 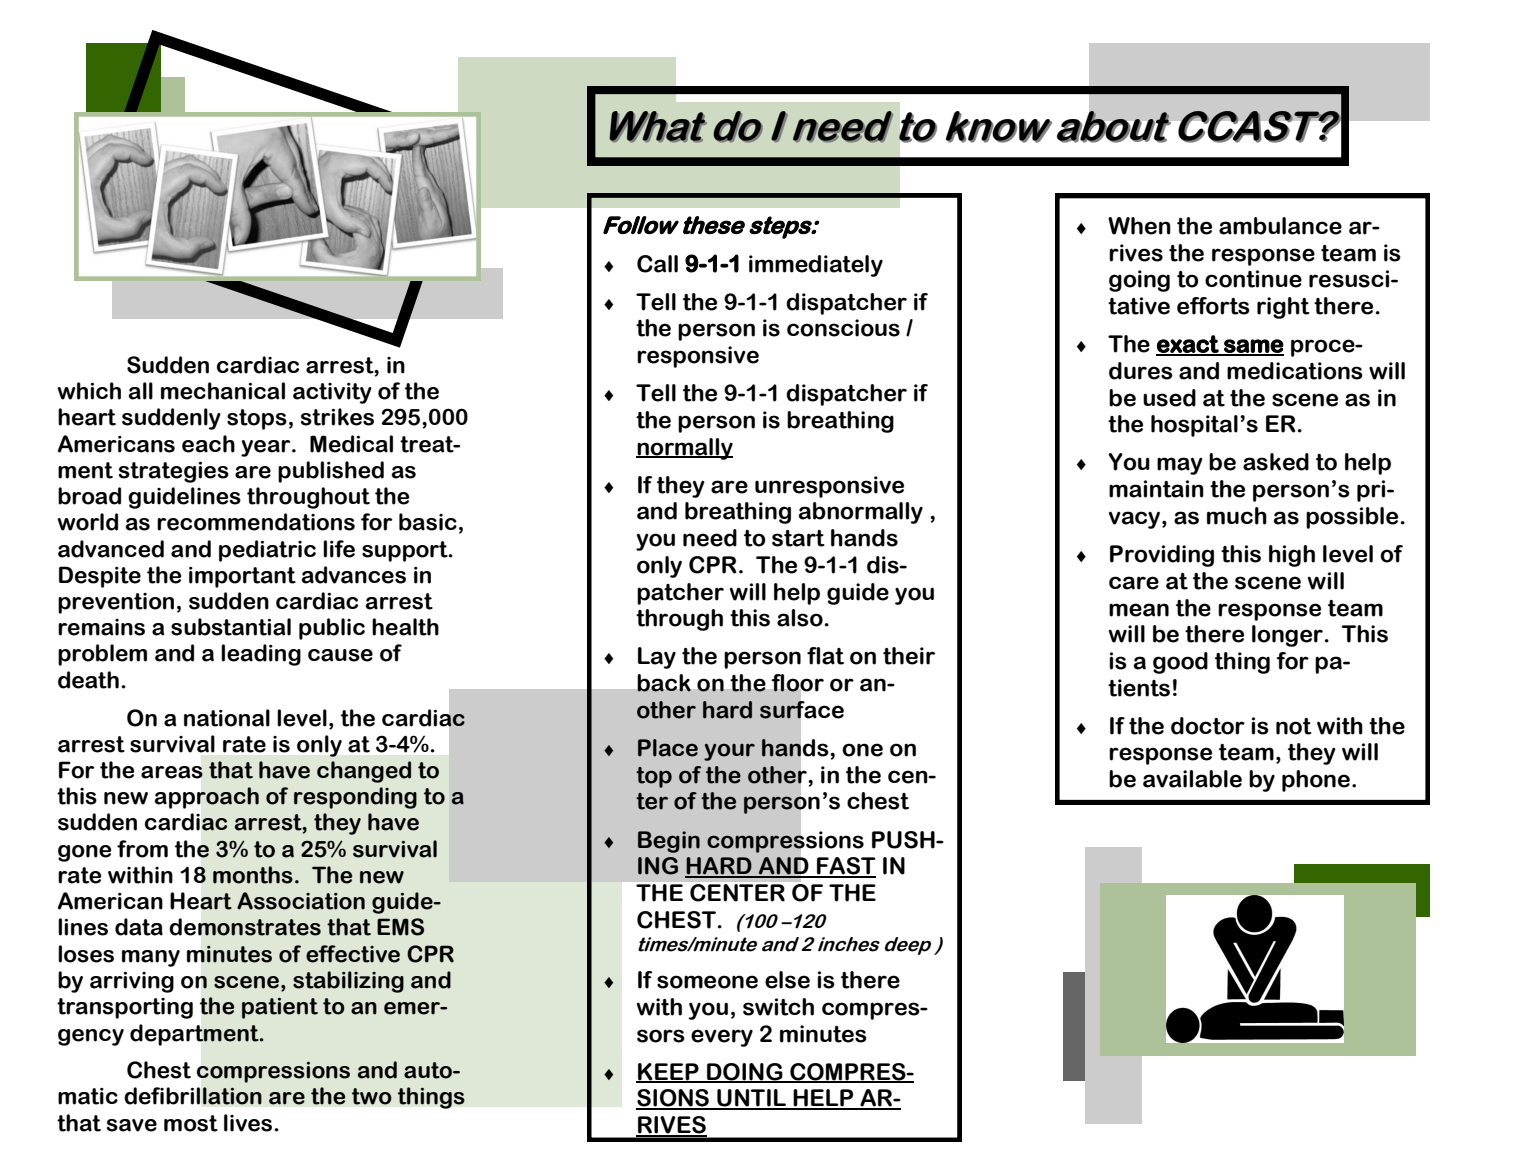 I want to click on good, so click(x=1180, y=663).
